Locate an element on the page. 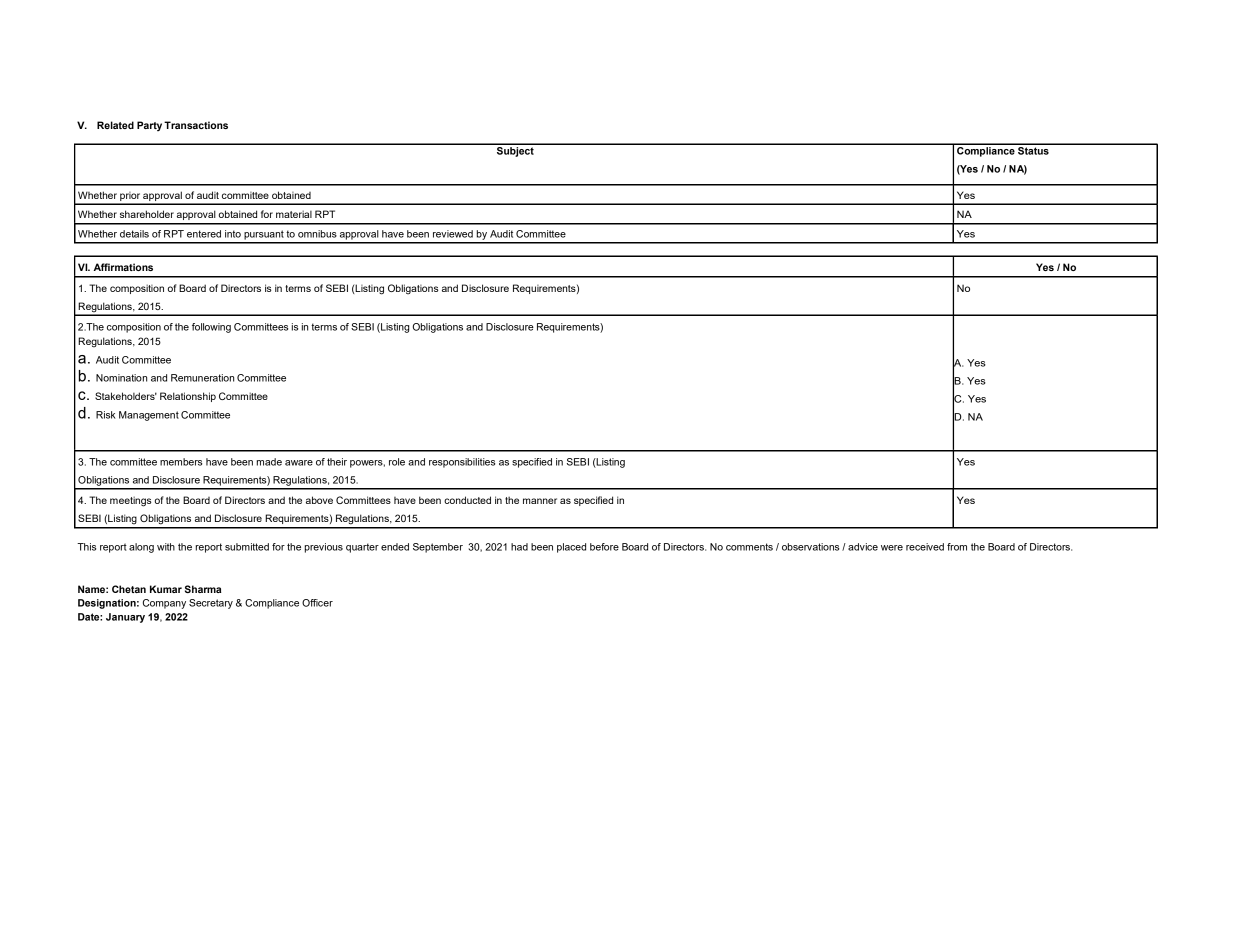 This page has height=952, width=1233. reviewed is located at coordinates (453, 234).
